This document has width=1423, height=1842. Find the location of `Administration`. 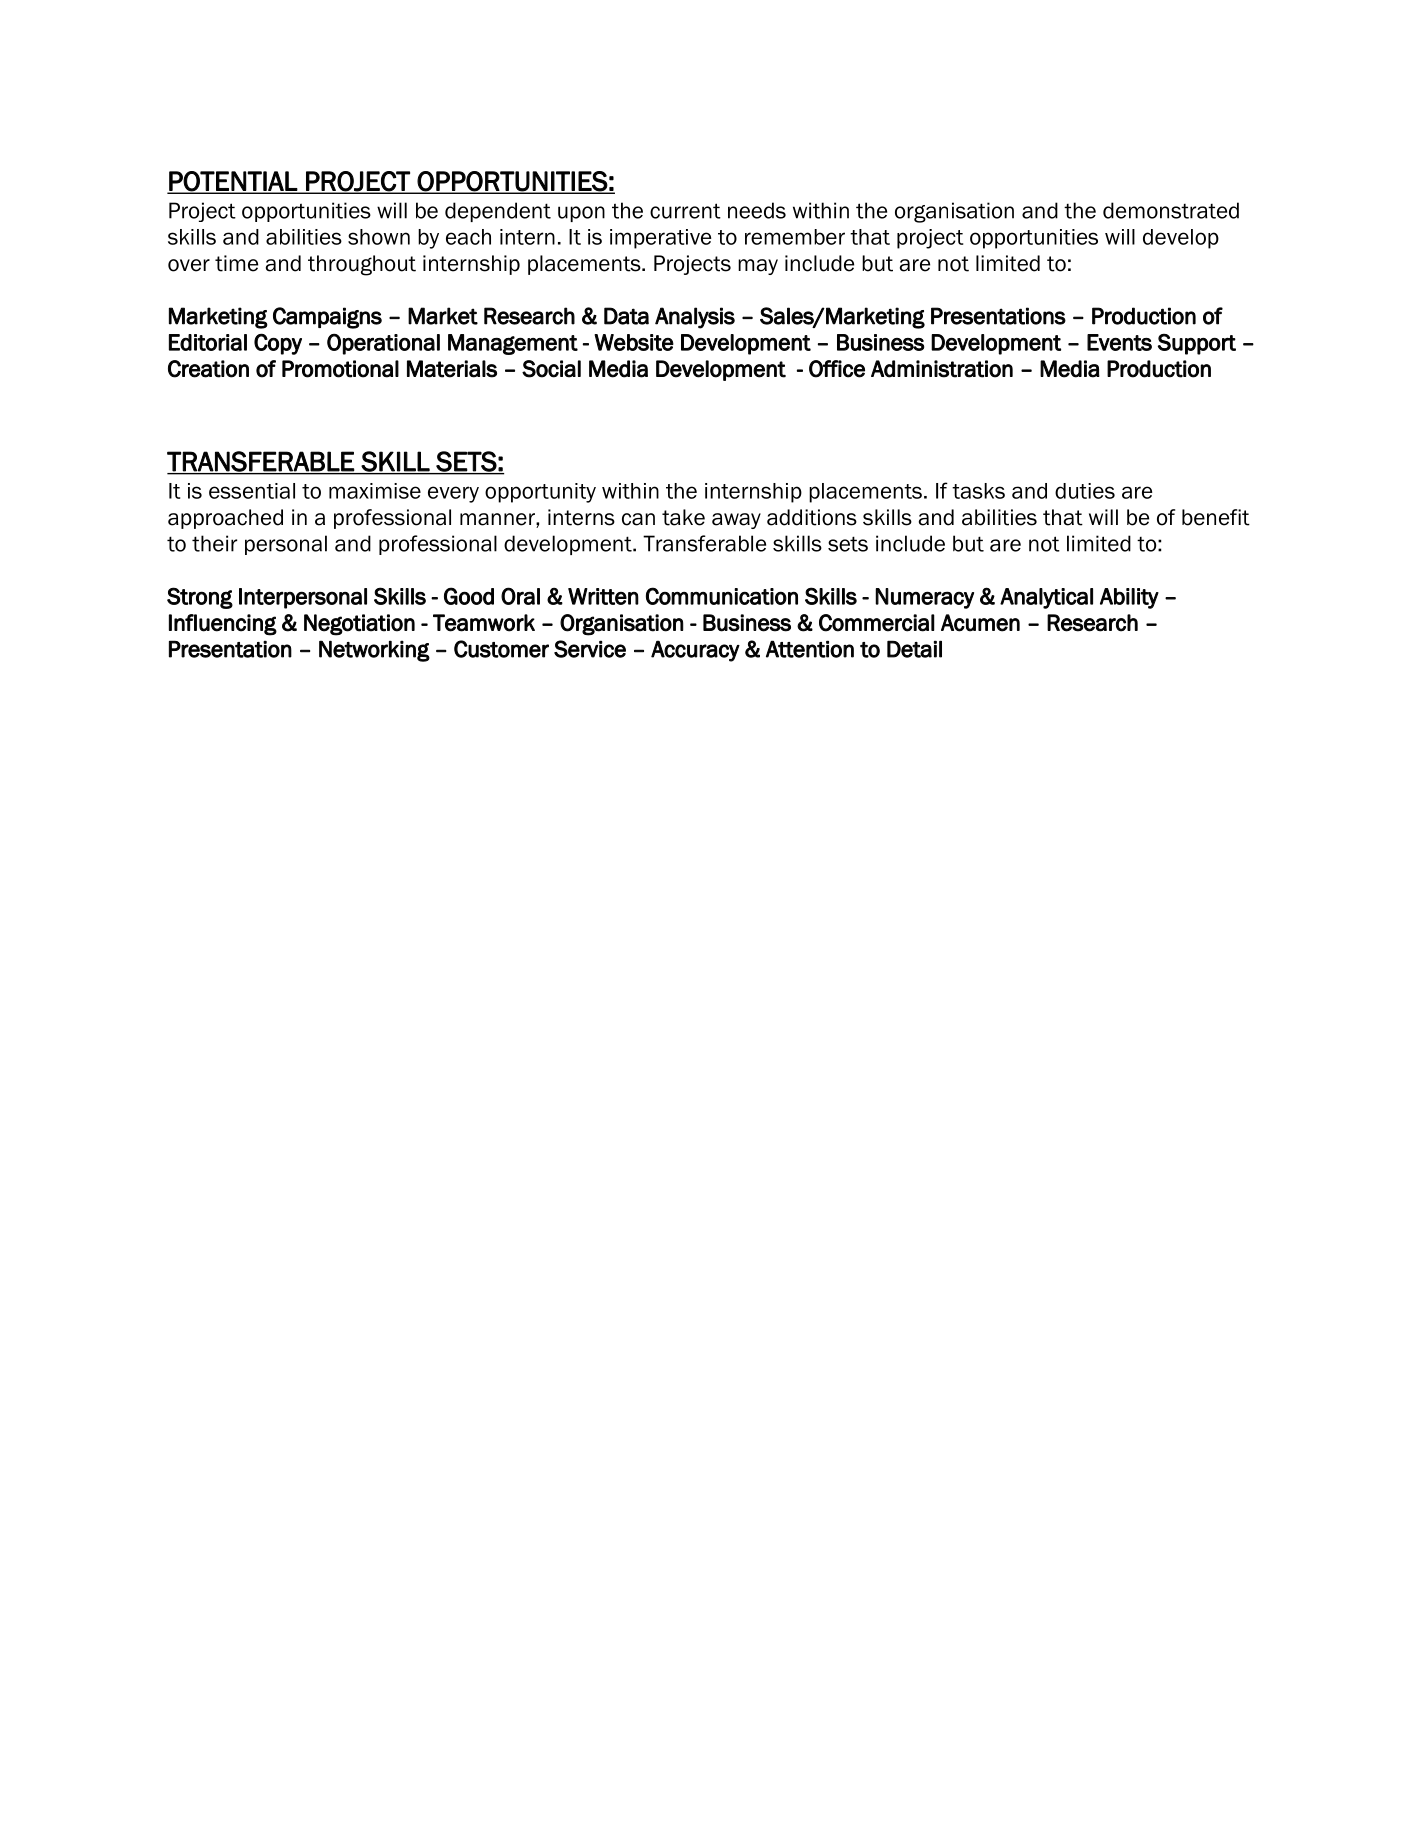

Administration is located at coordinates (942, 369).
